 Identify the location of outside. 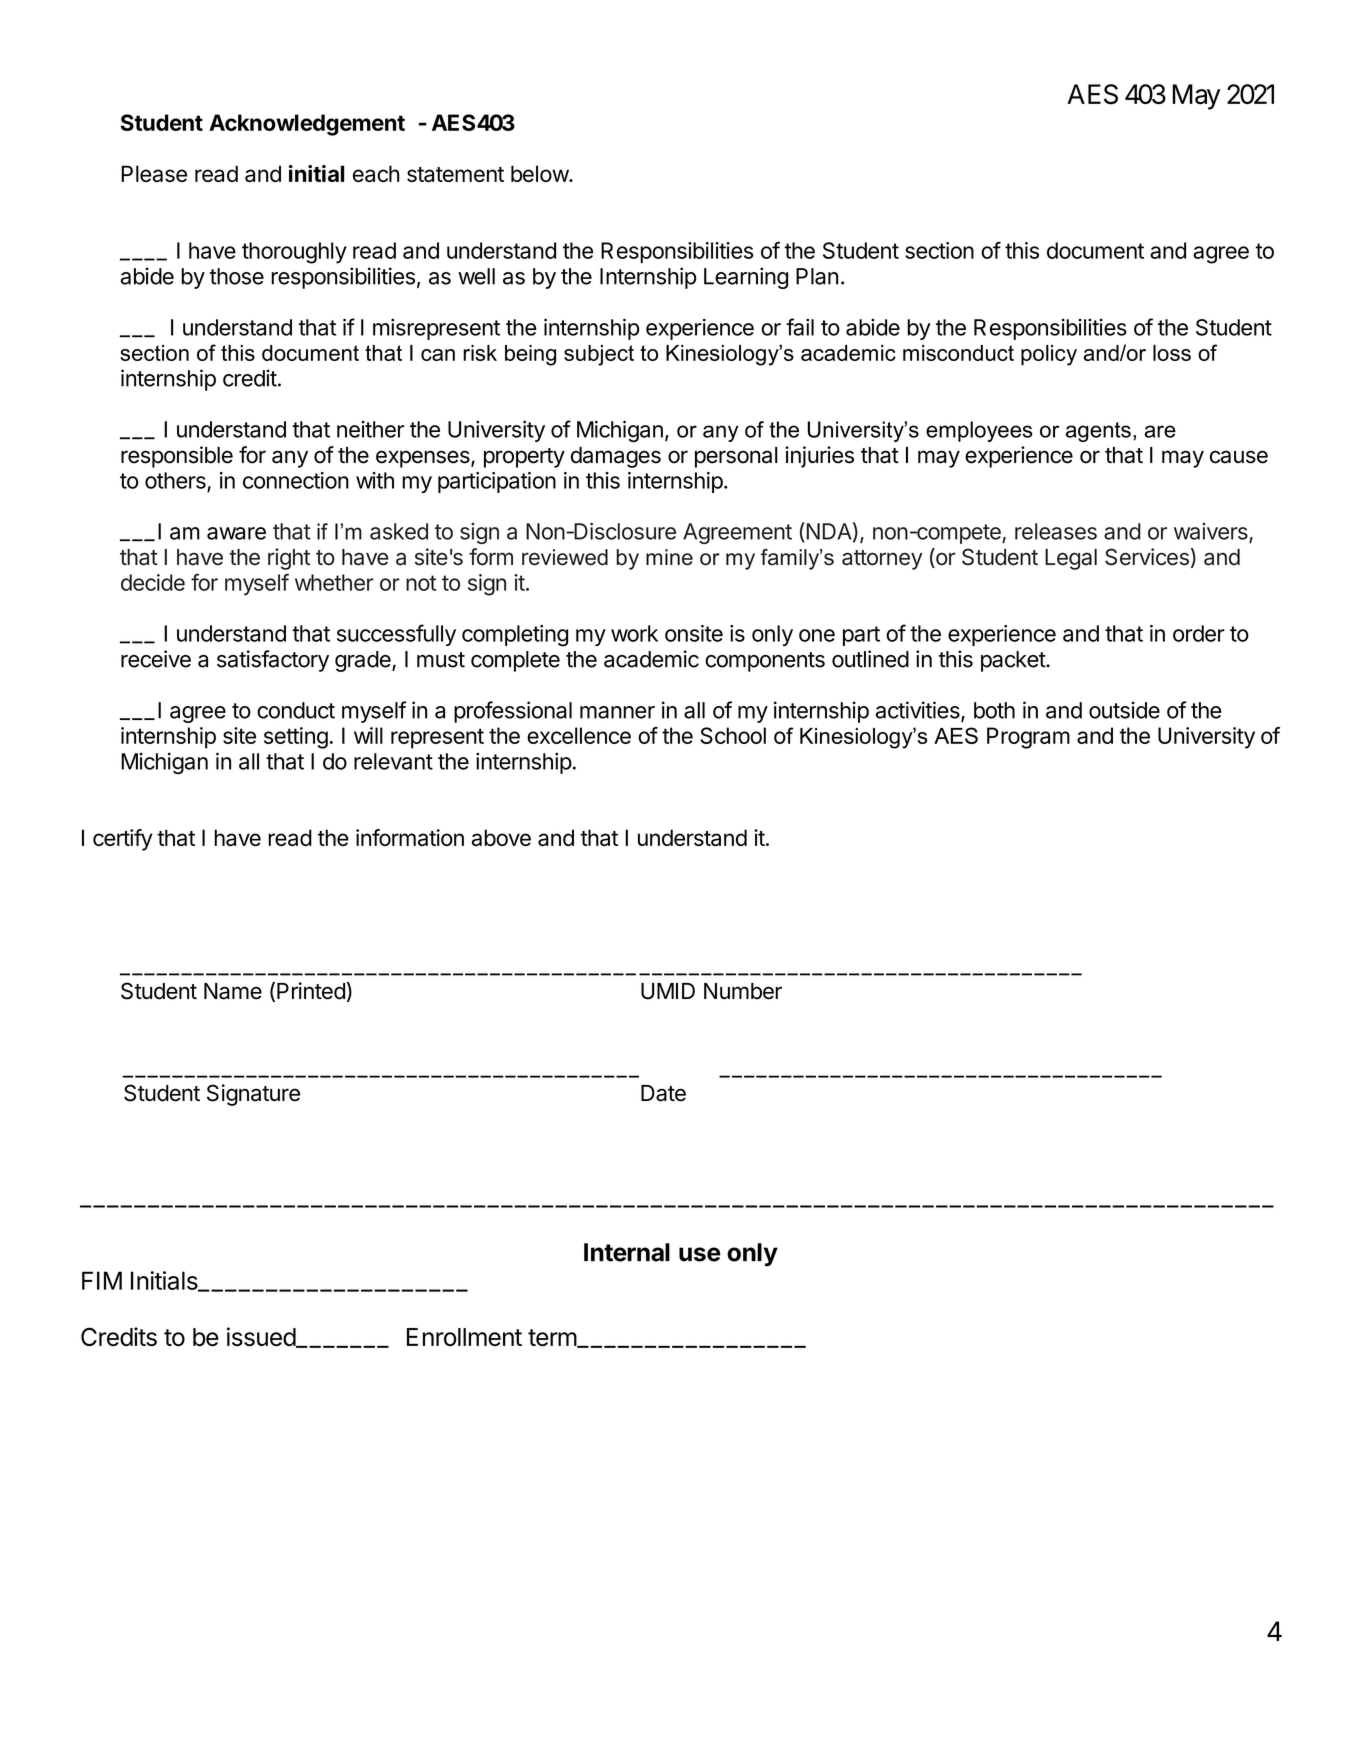
(1124, 710).
